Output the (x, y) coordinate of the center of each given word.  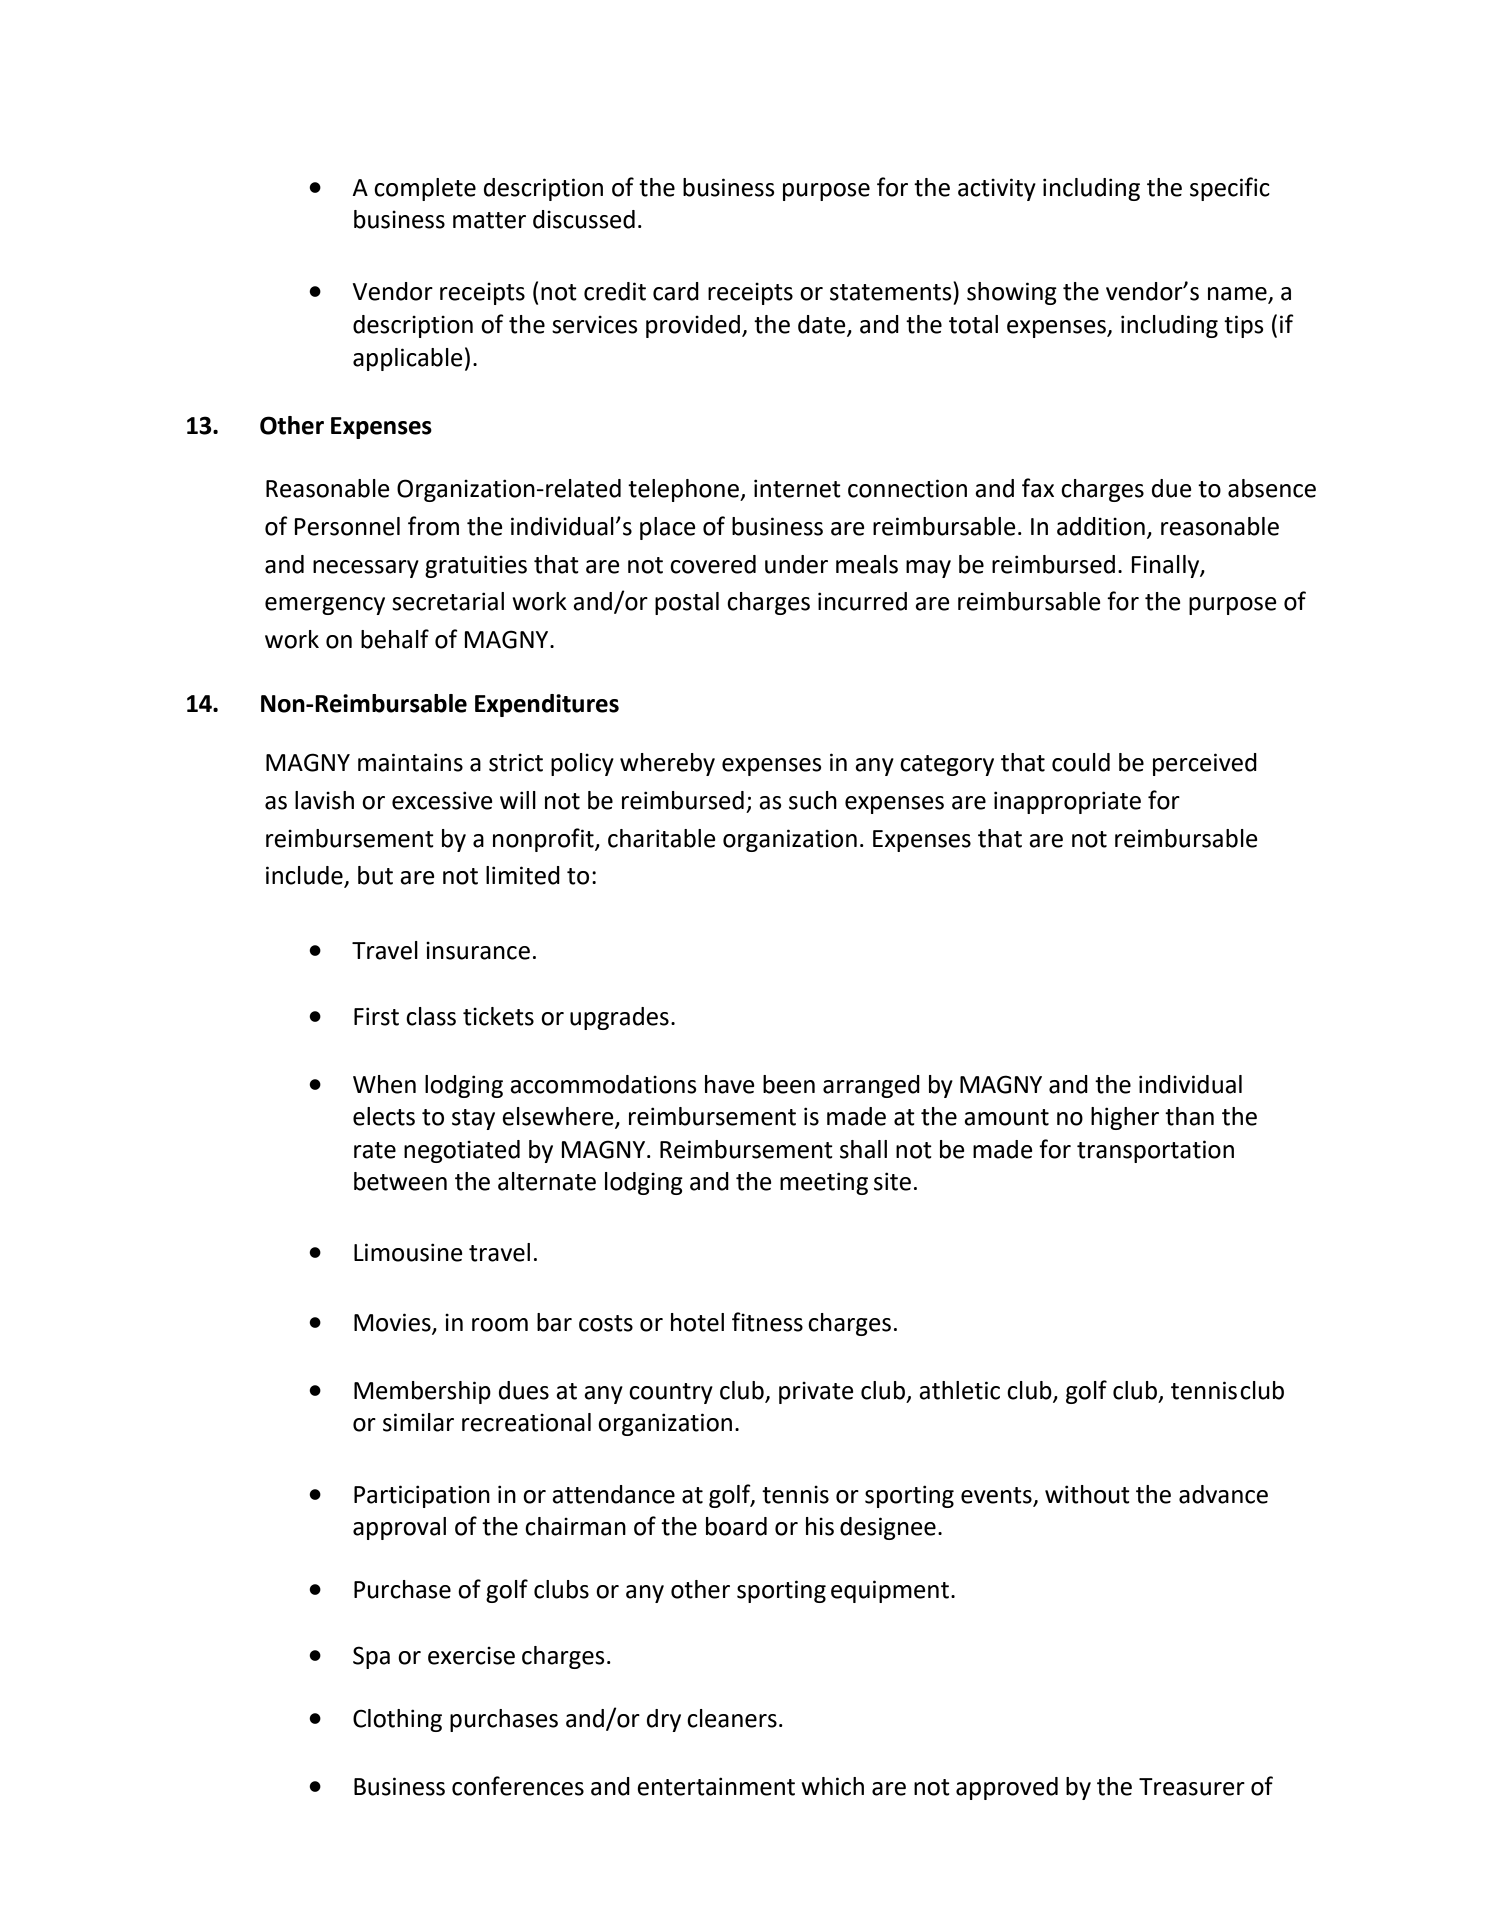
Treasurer (1192, 1787)
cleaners (732, 1718)
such (813, 800)
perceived (1205, 764)
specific (1230, 189)
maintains (410, 762)
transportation (1155, 1151)
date (823, 325)
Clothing (397, 1720)
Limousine (408, 1252)
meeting (824, 1183)
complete (425, 189)
